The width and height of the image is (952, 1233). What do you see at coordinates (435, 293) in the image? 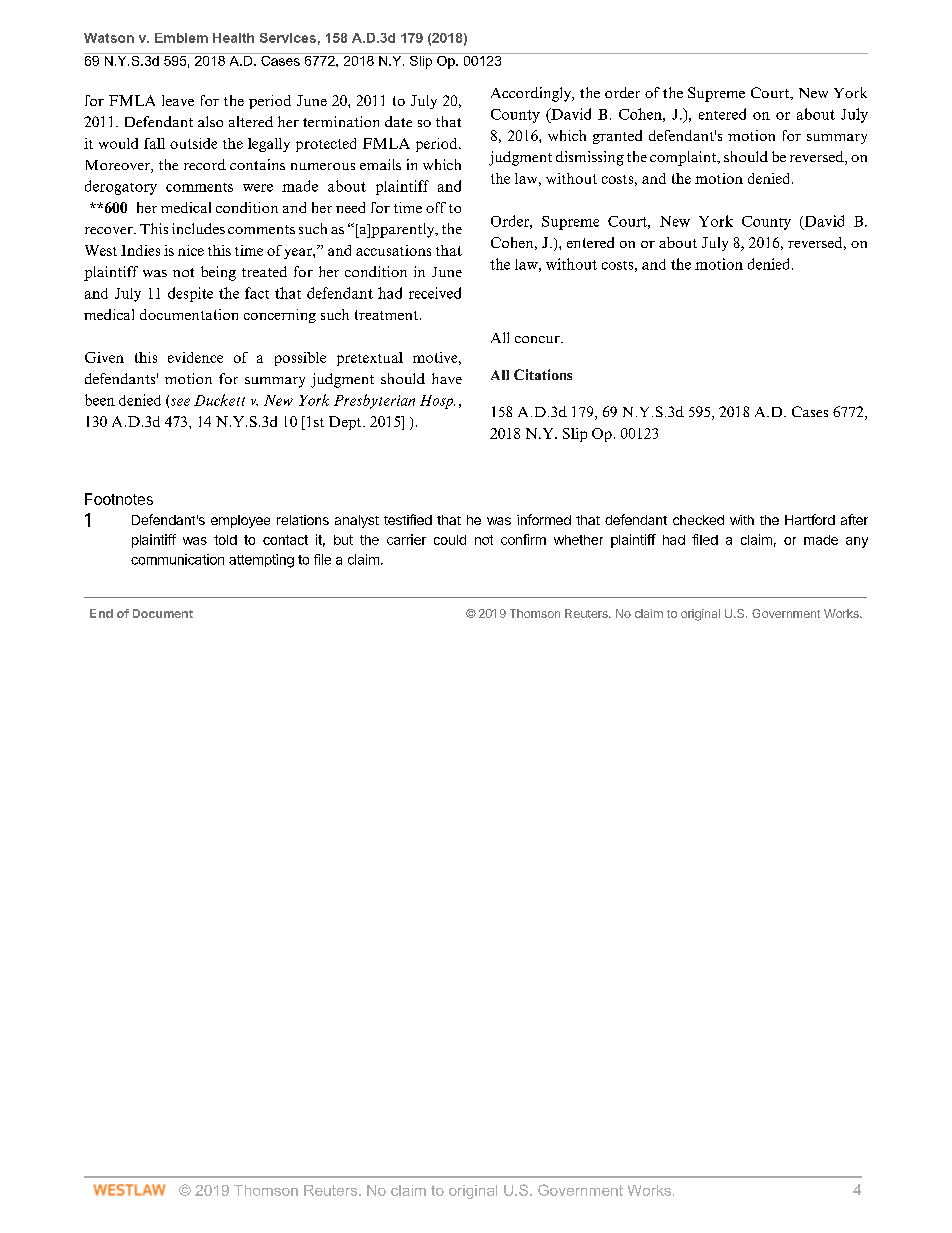
I see `received` at bounding box center [435, 293].
